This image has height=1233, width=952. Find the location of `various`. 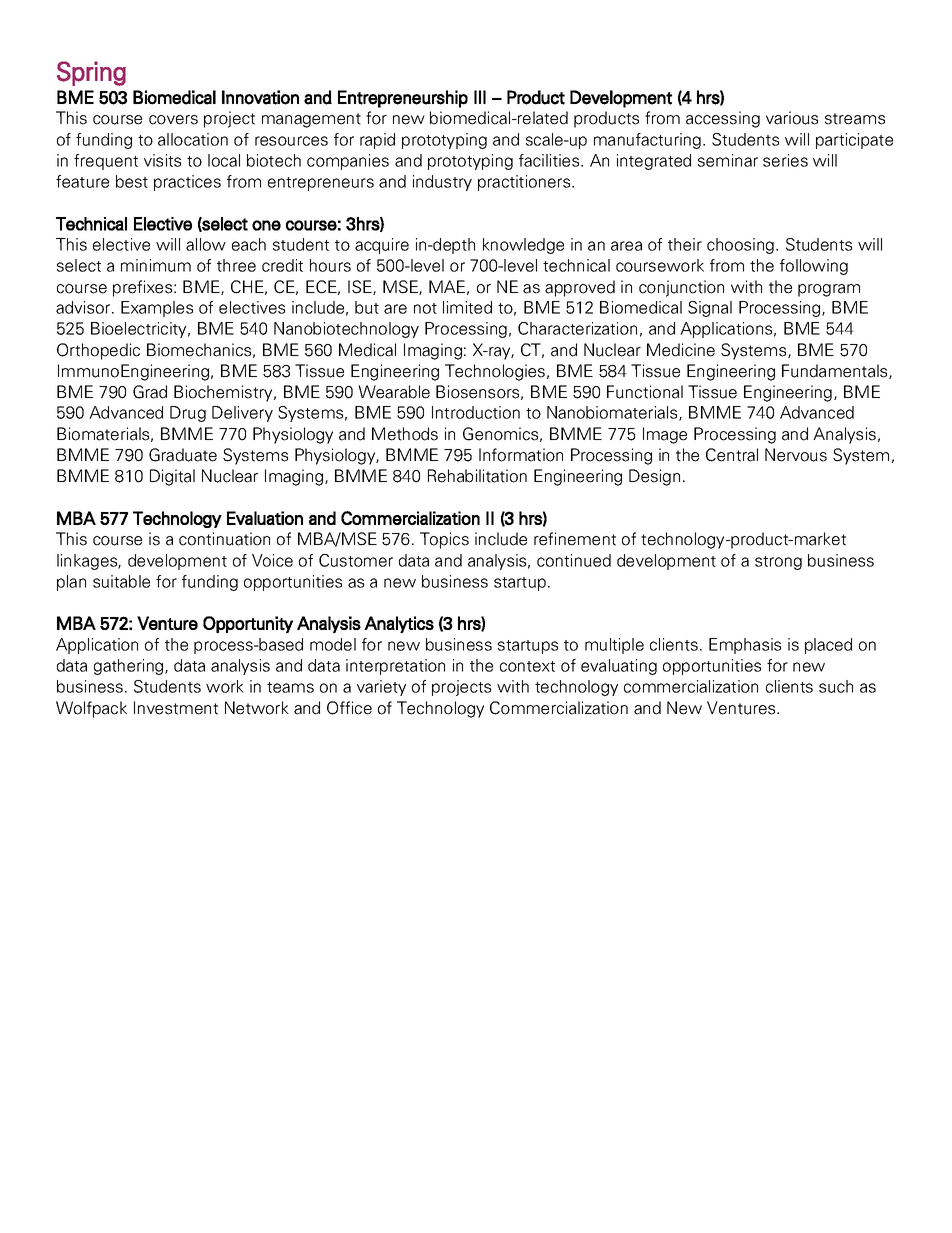

various is located at coordinates (792, 118).
